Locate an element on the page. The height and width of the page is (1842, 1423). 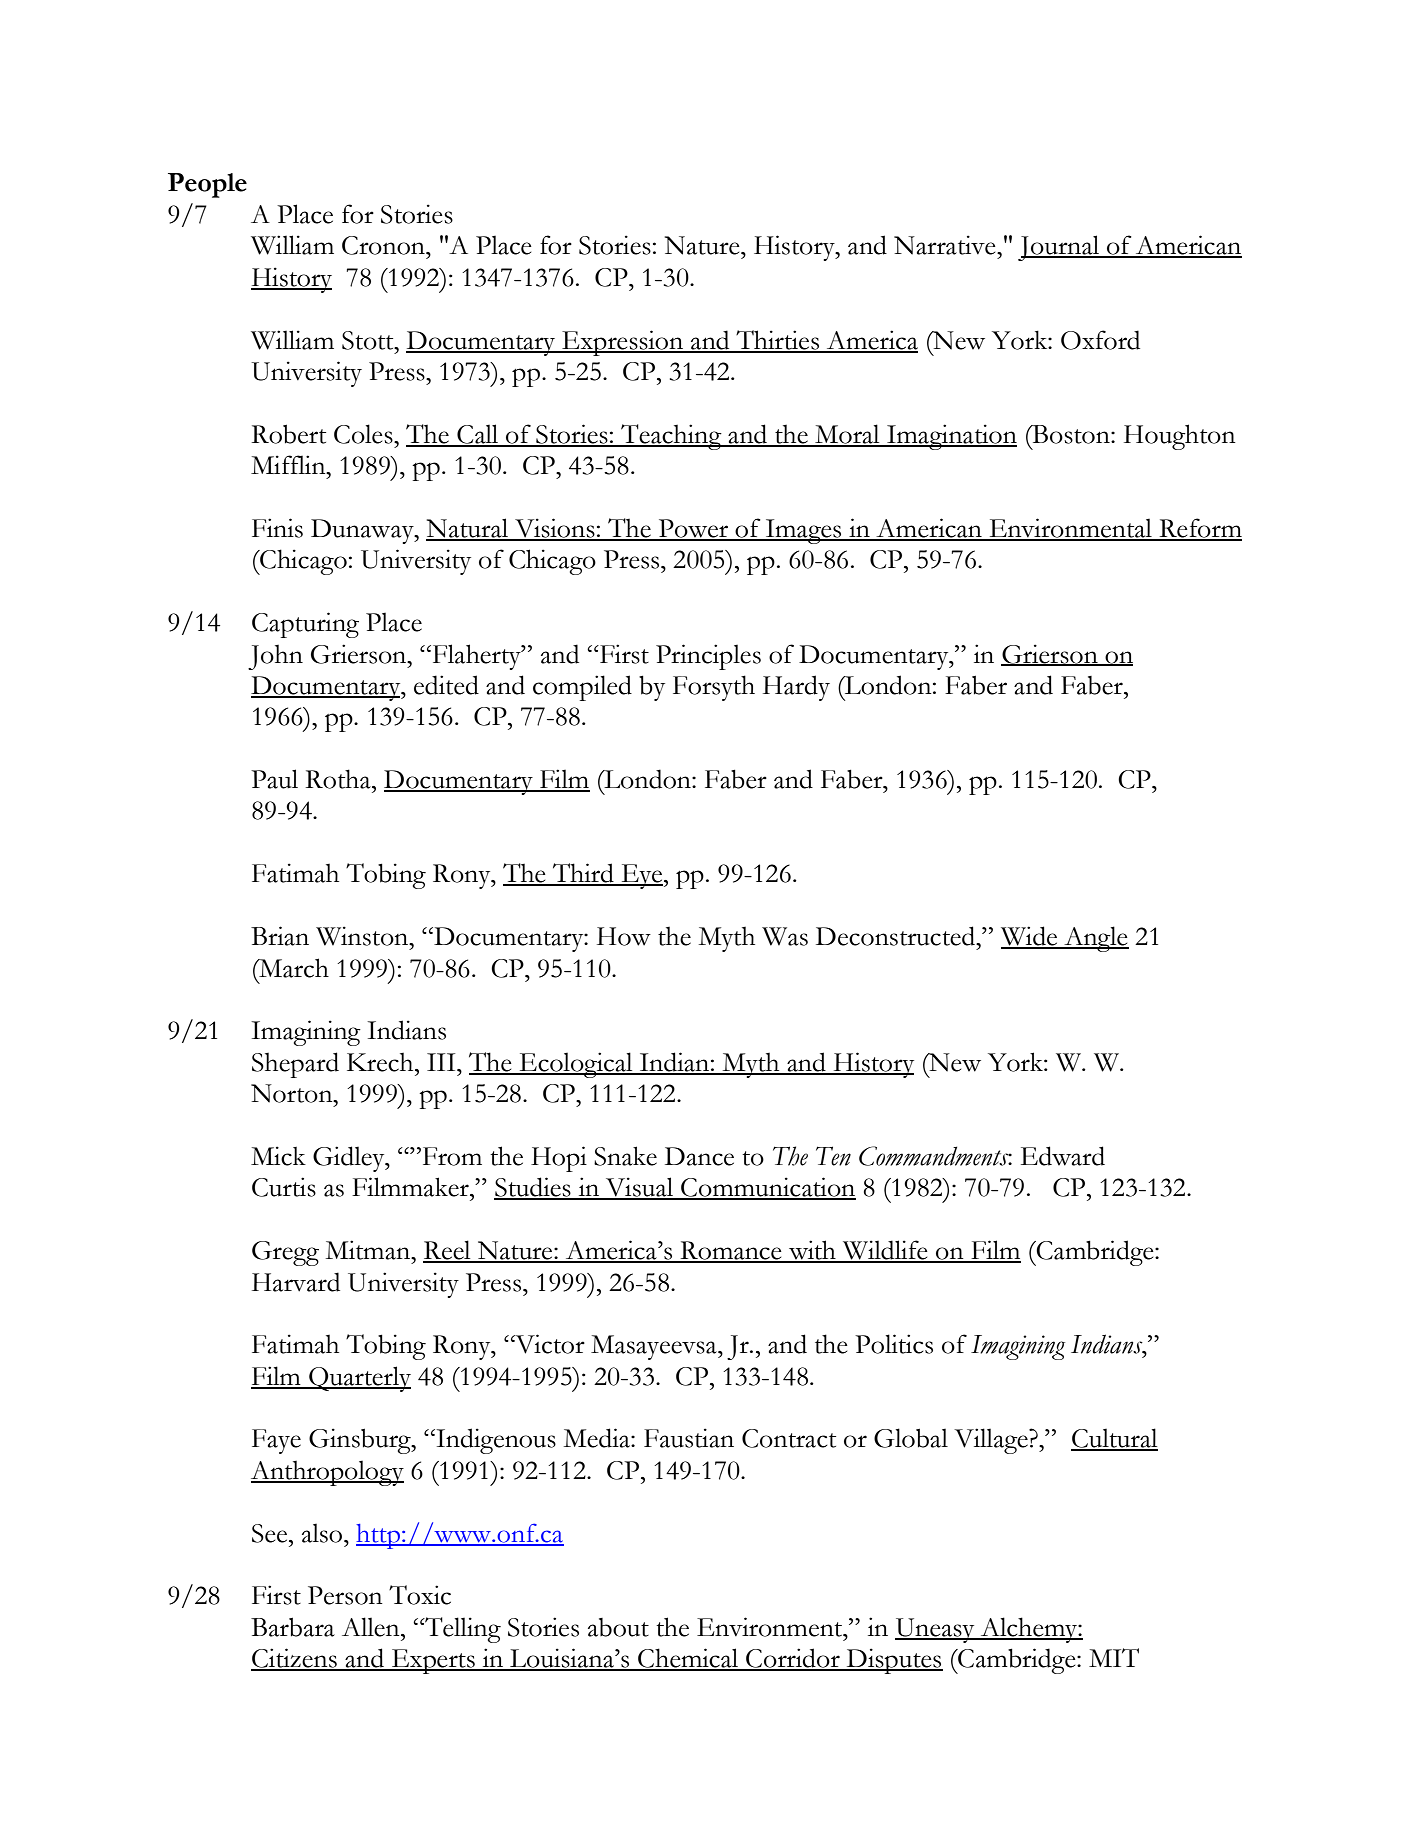
People is located at coordinates (207, 185).
